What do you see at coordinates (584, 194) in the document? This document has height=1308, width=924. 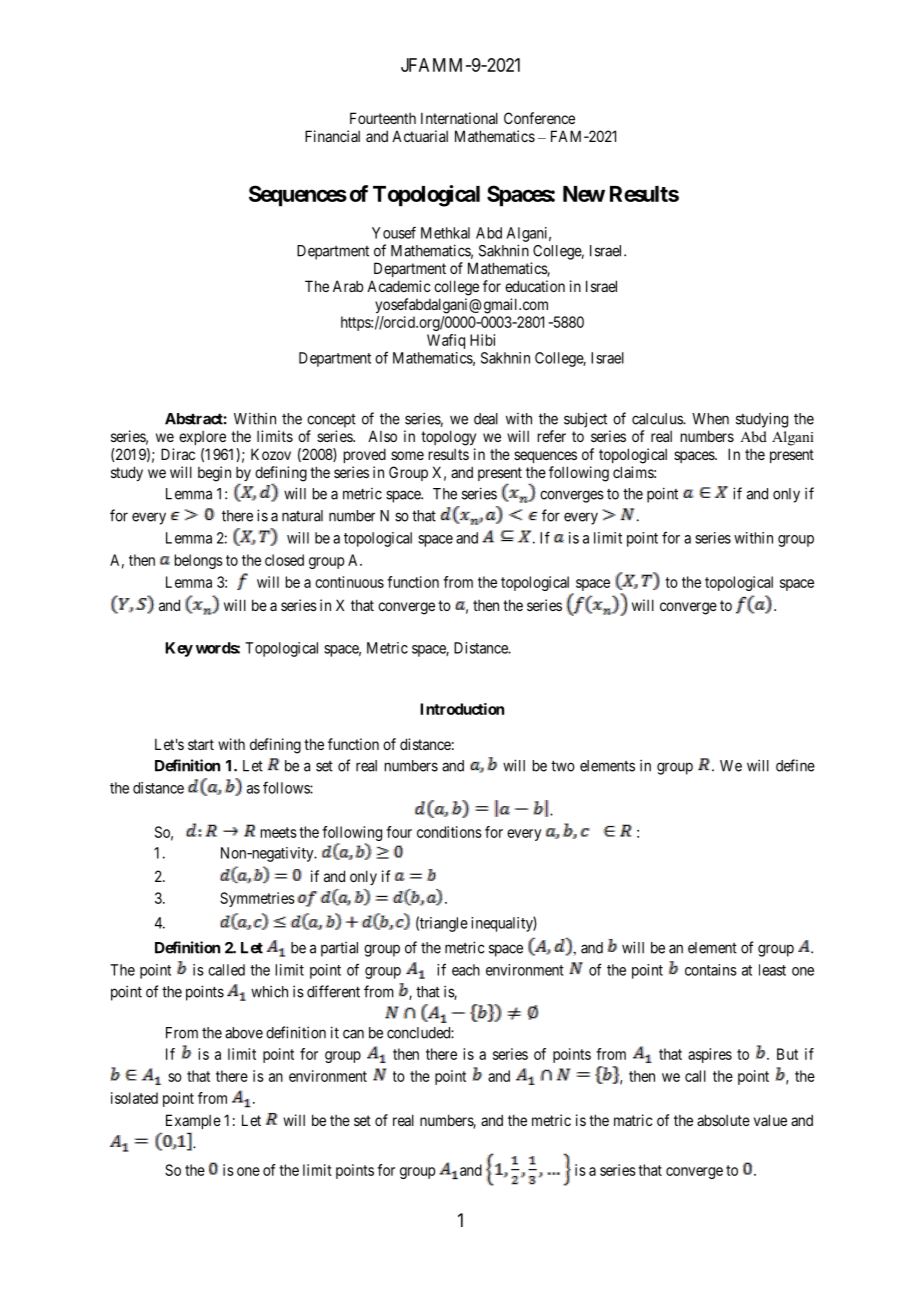 I see `New` at bounding box center [584, 194].
